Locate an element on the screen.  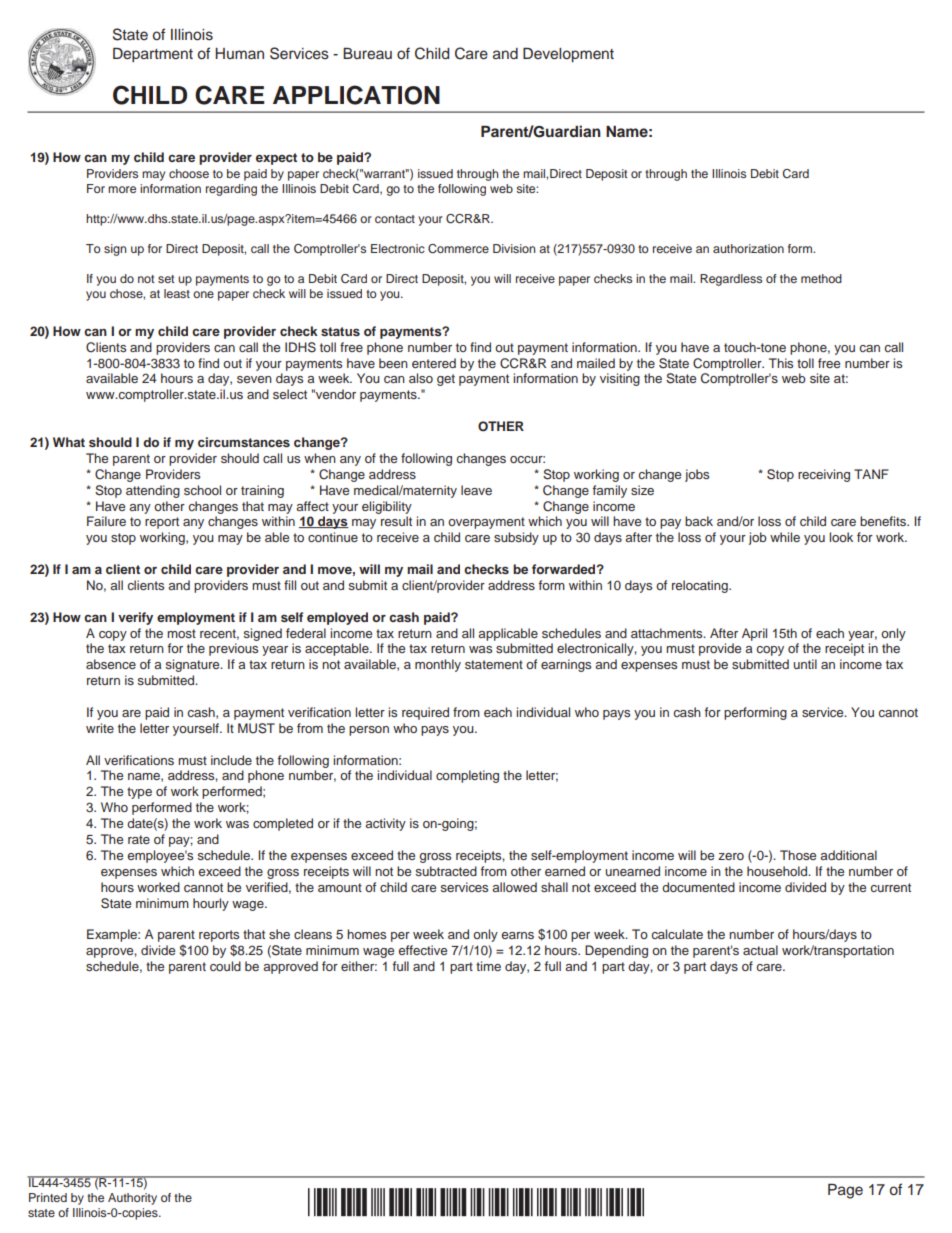
Those is located at coordinates (798, 855).
